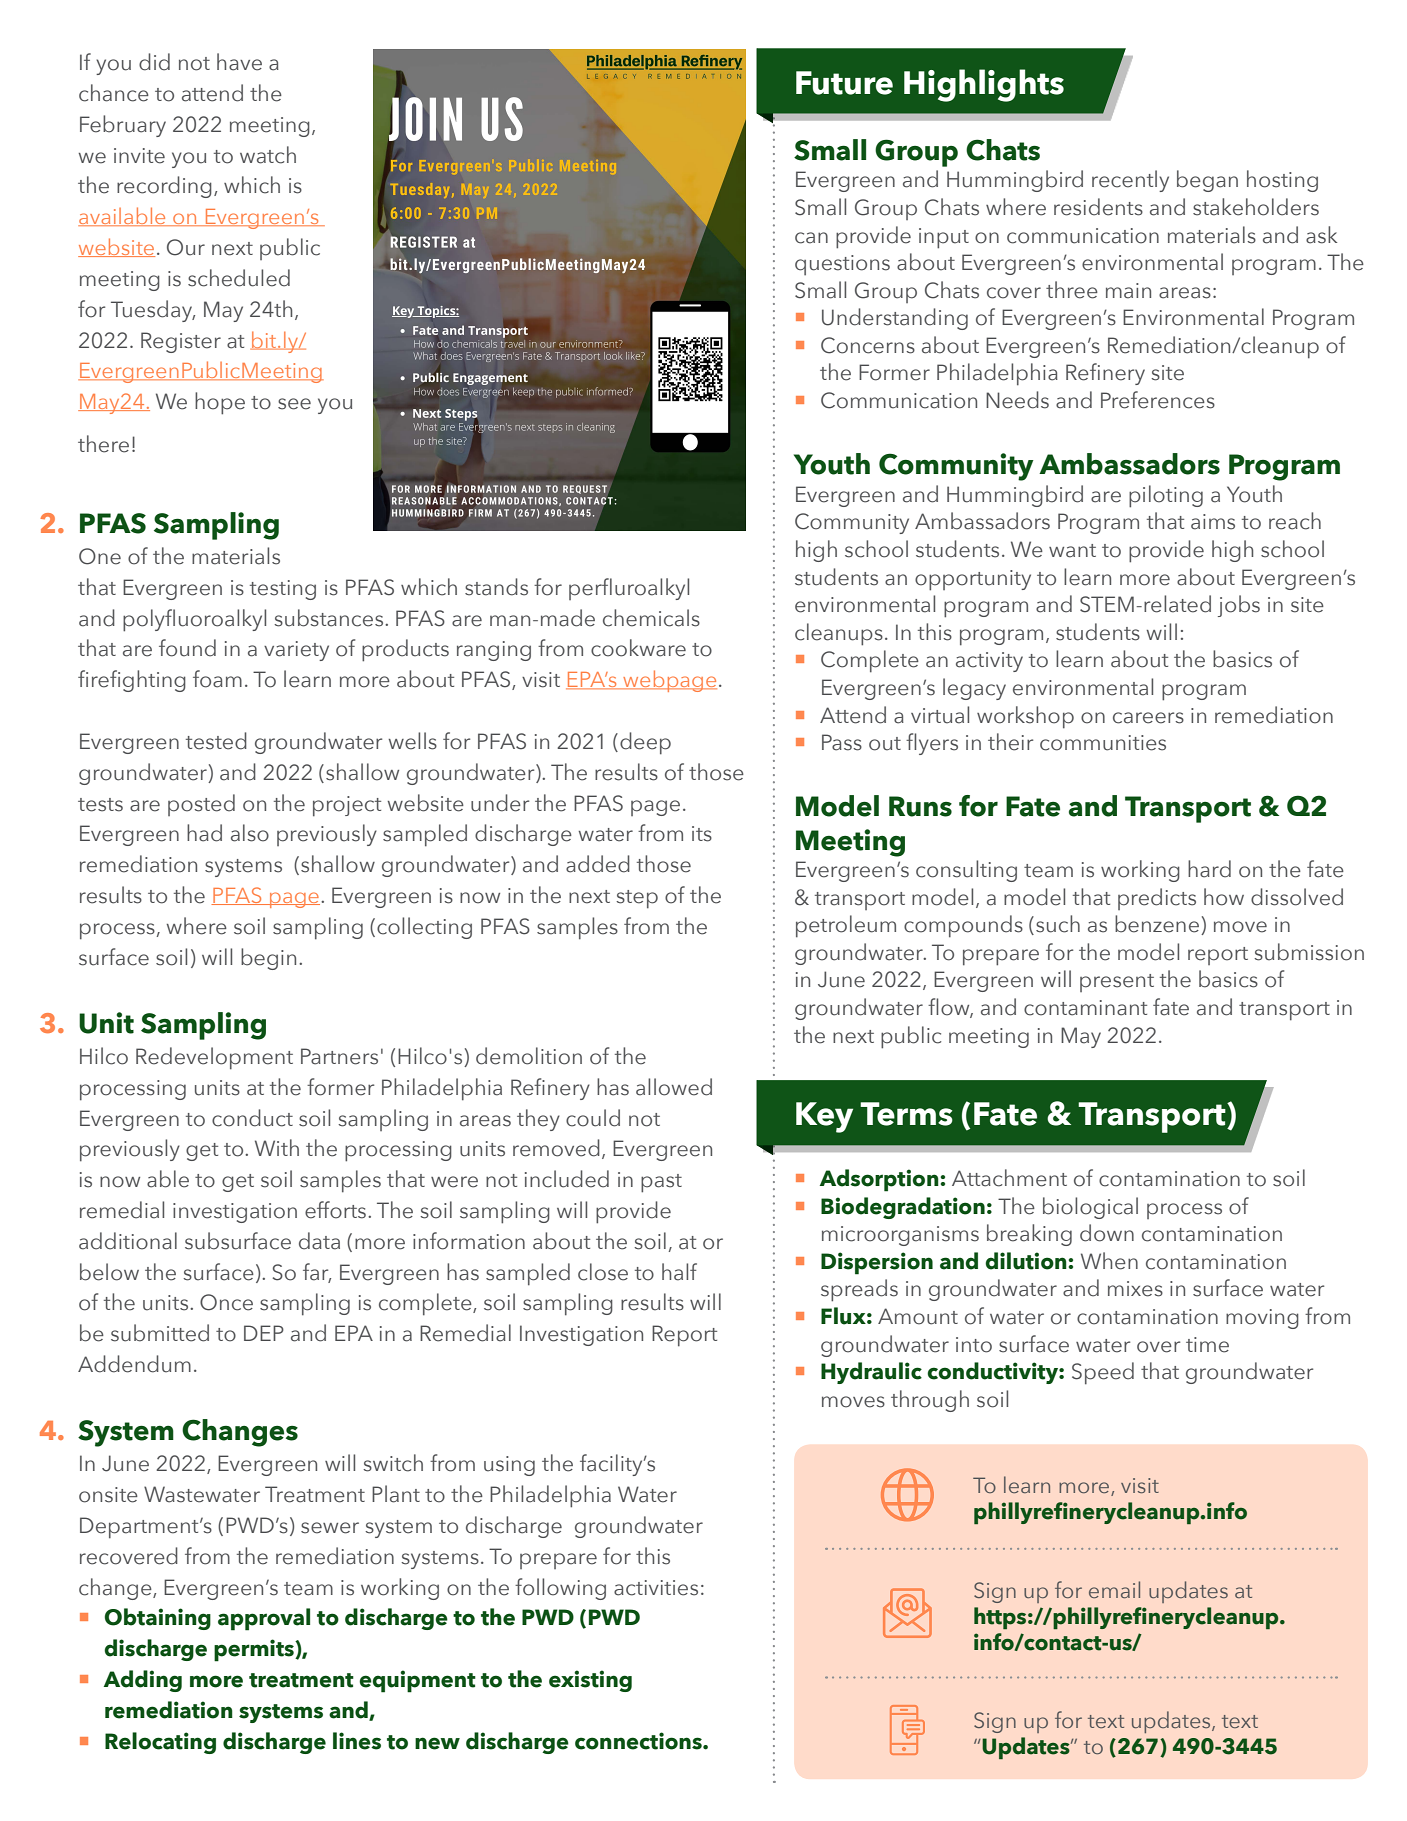 This image has height=1821, width=1407. What do you see at coordinates (220, 403) in the image?
I see `hope` at bounding box center [220, 403].
